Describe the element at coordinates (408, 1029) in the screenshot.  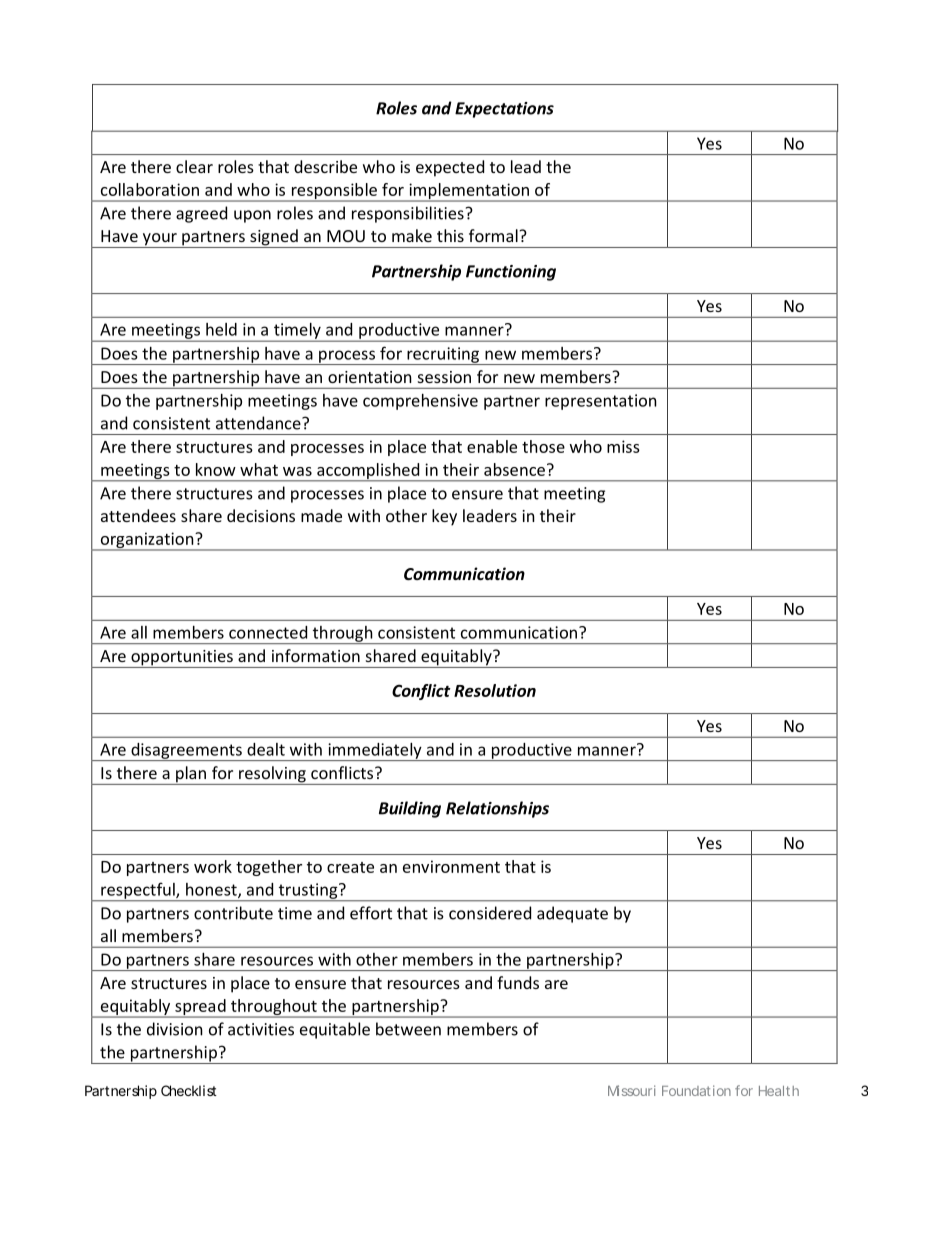
I see `between` at that location.
